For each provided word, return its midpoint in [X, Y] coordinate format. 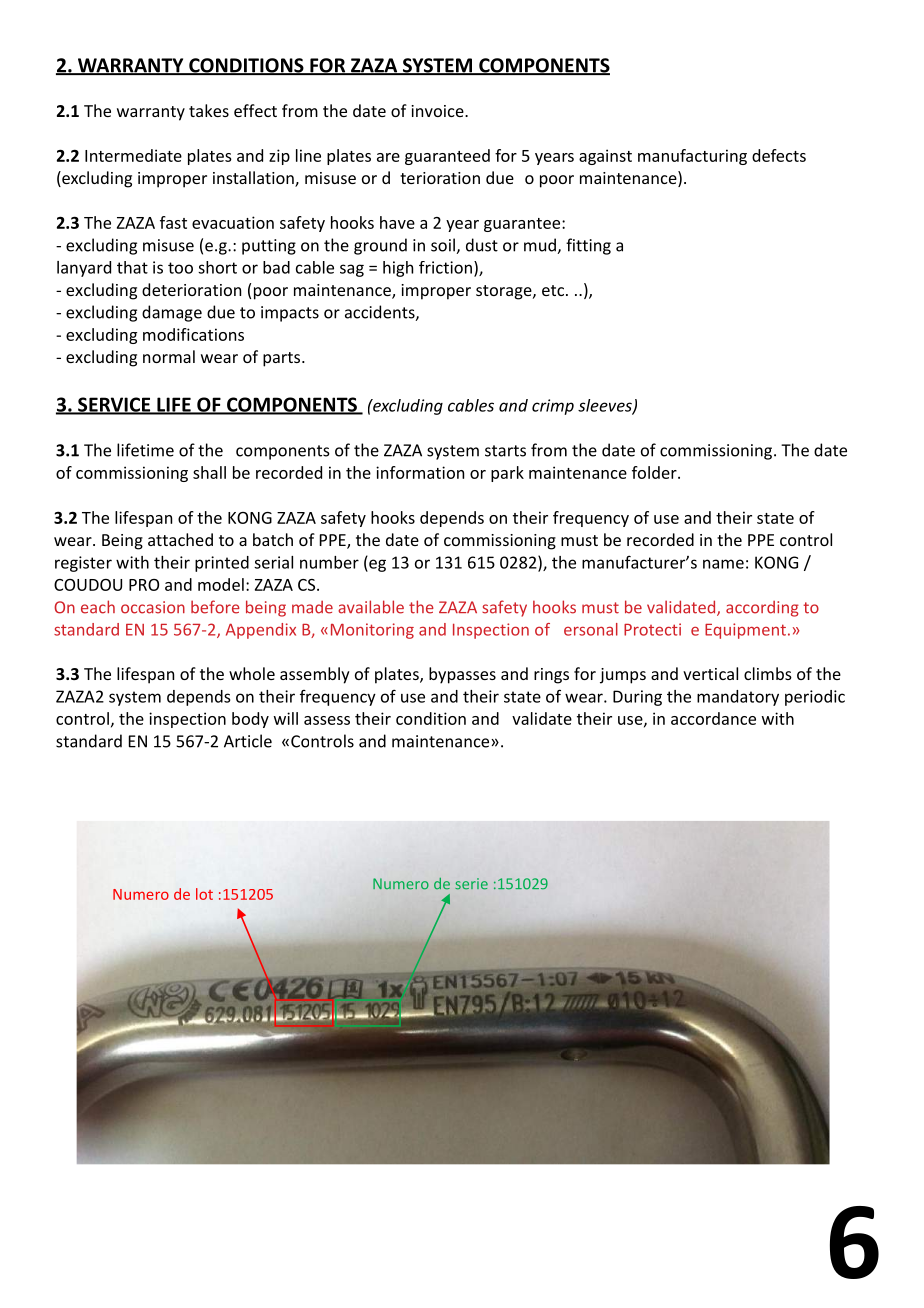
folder [655, 472]
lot [204, 894]
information [420, 472]
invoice [438, 111]
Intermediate [133, 155]
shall [209, 472]
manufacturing [692, 157]
